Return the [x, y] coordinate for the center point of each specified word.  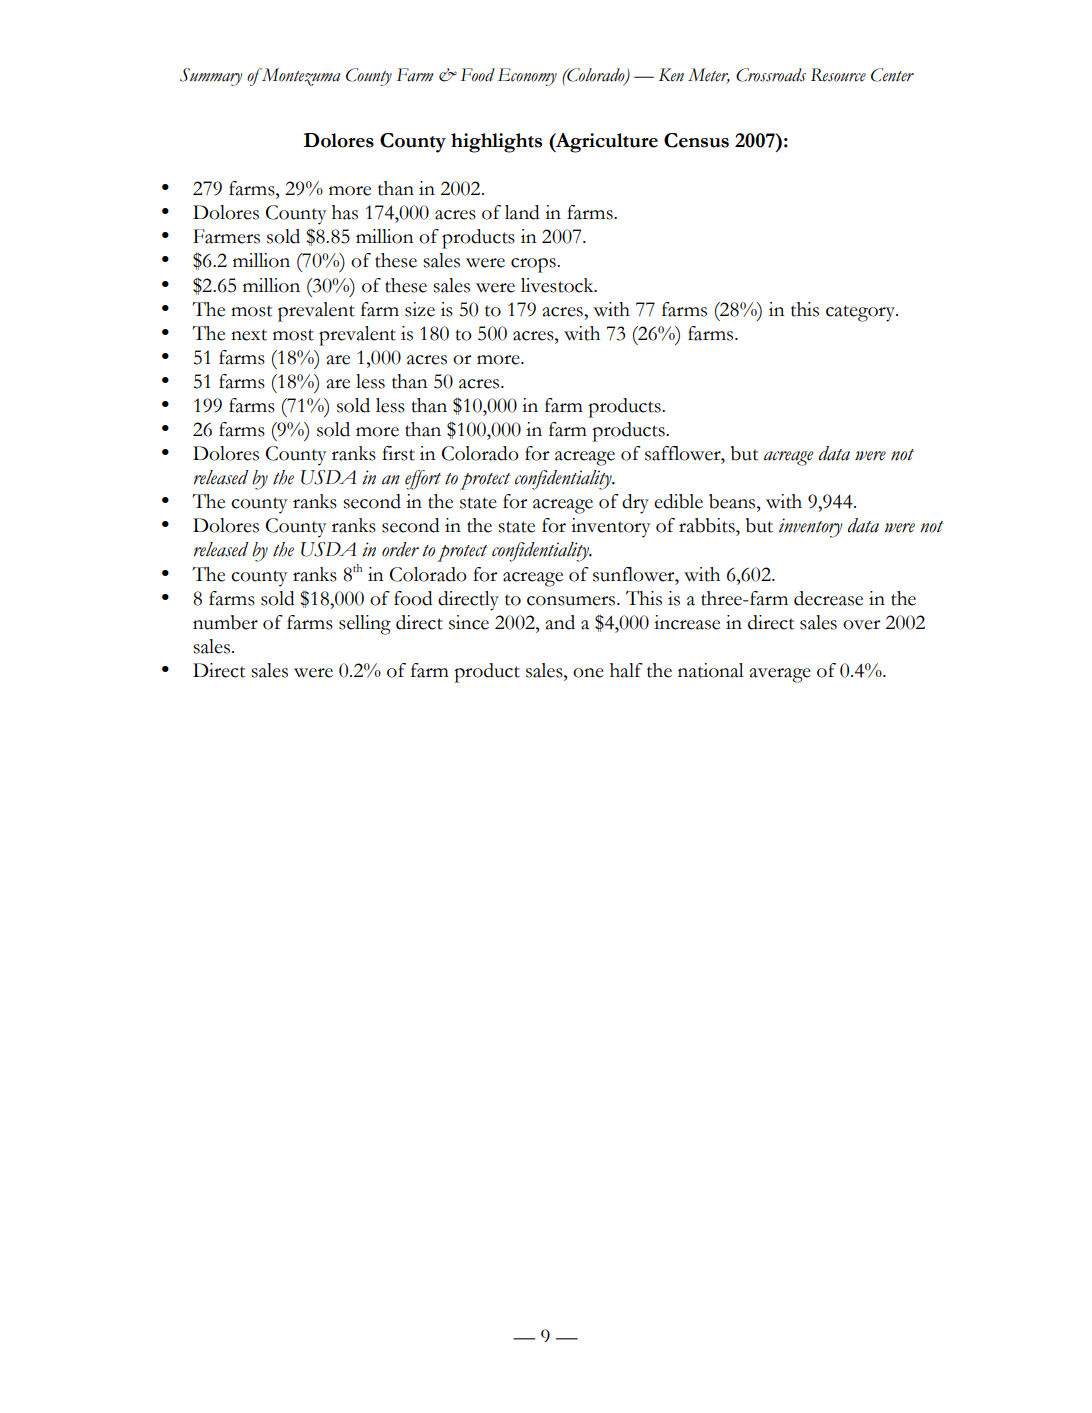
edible [678, 501]
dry [635, 504]
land [522, 212]
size [420, 309]
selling [365, 625]
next [249, 335]
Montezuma [300, 77]
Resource [838, 75]
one [588, 673]
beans [733, 501]
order [400, 549]
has [345, 212]
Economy [527, 77]
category [861, 313]
